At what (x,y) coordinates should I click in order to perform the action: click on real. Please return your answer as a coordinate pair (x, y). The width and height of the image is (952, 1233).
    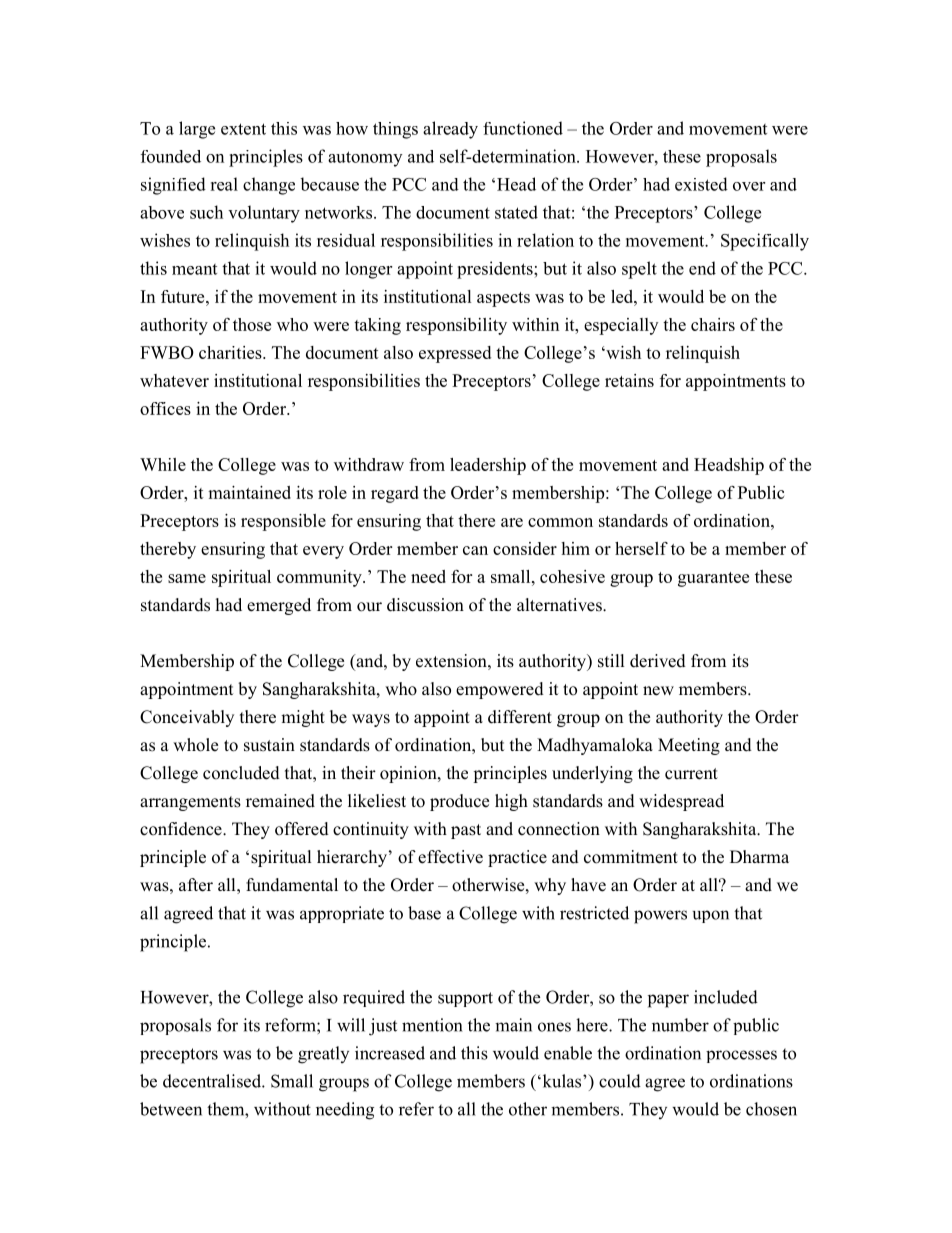
    Looking at the image, I should click on (224, 184).
